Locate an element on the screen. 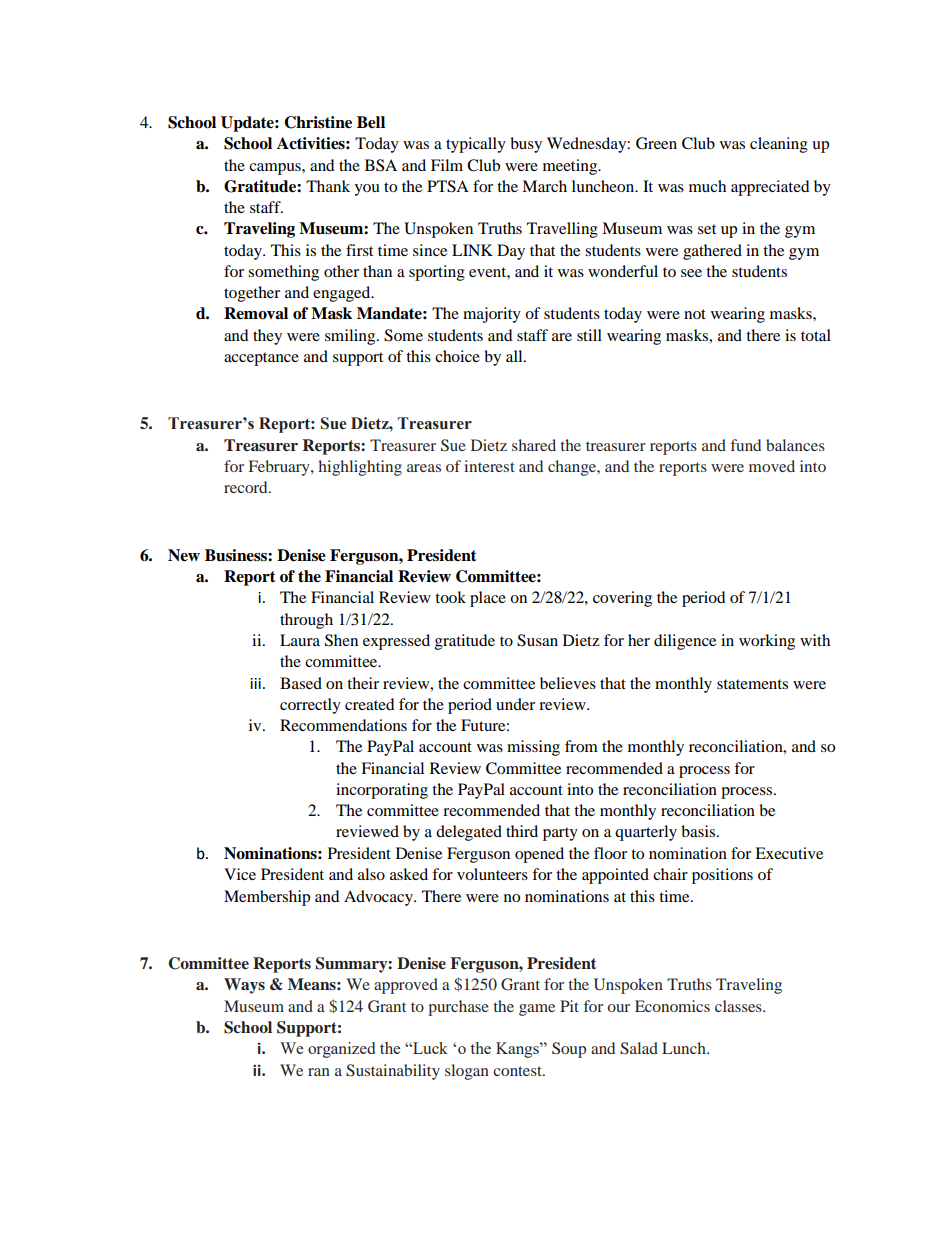 Image resolution: width=952 pixels, height=1233 pixels. place is located at coordinates (488, 599).
